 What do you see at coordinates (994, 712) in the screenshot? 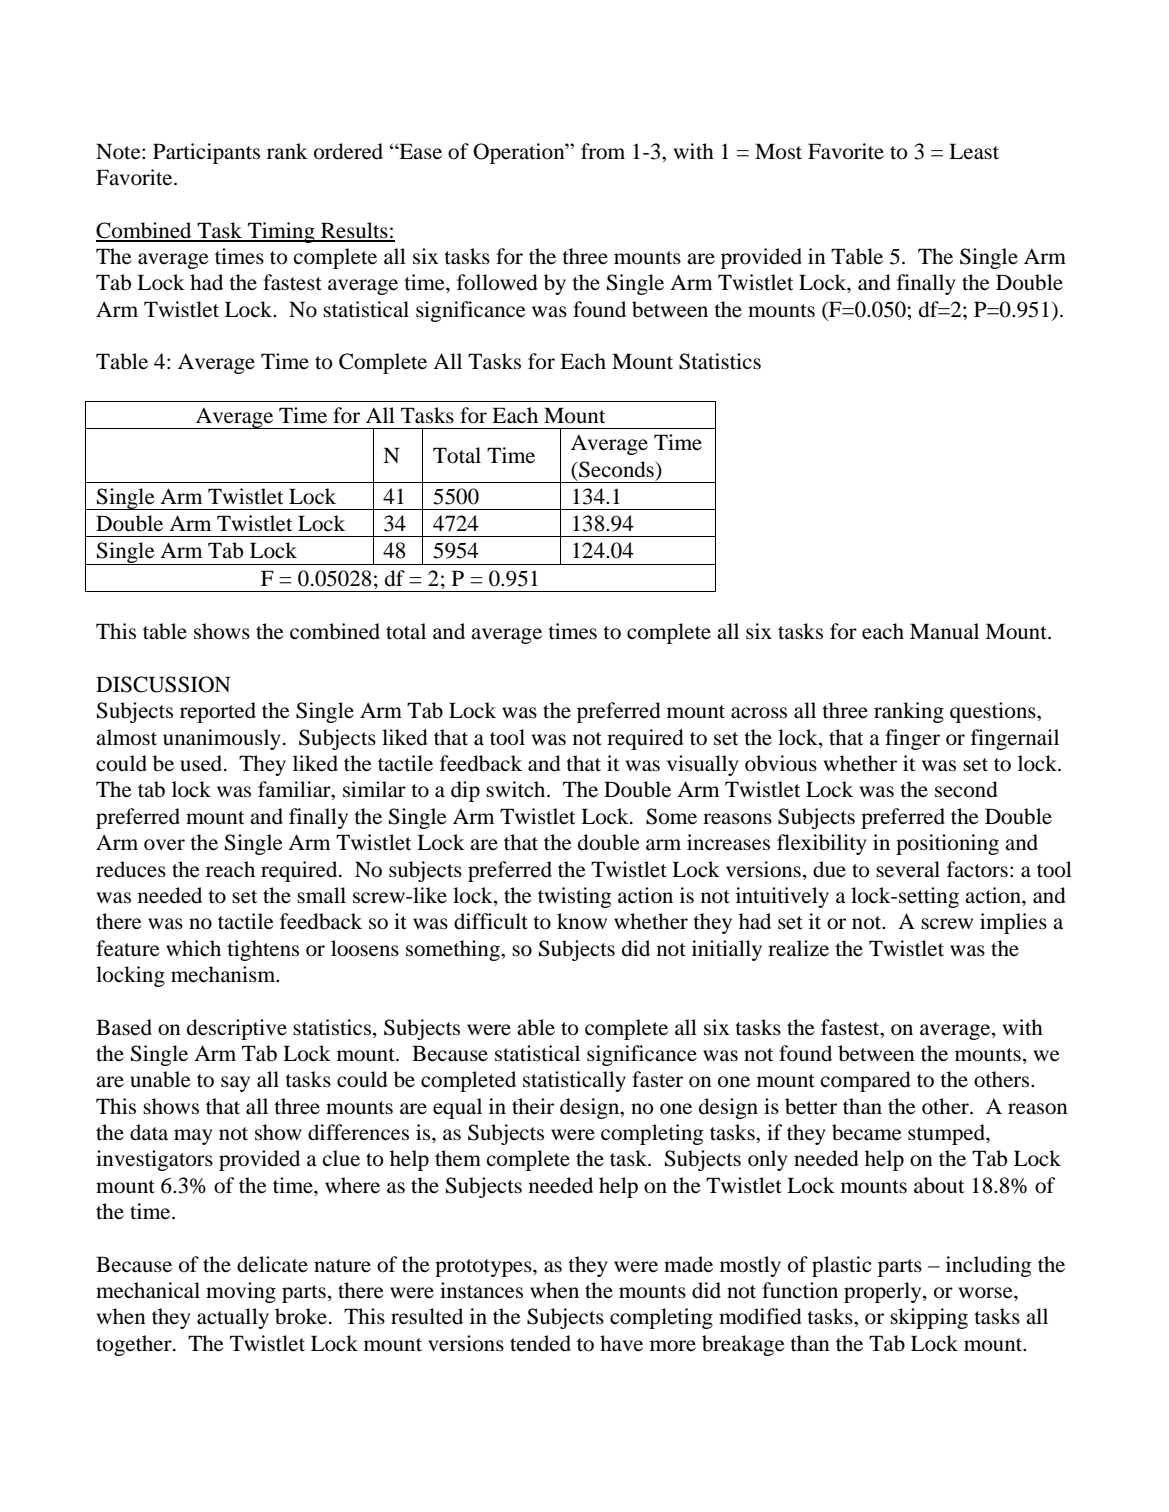
I see `questions` at bounding box center [994, 712].
